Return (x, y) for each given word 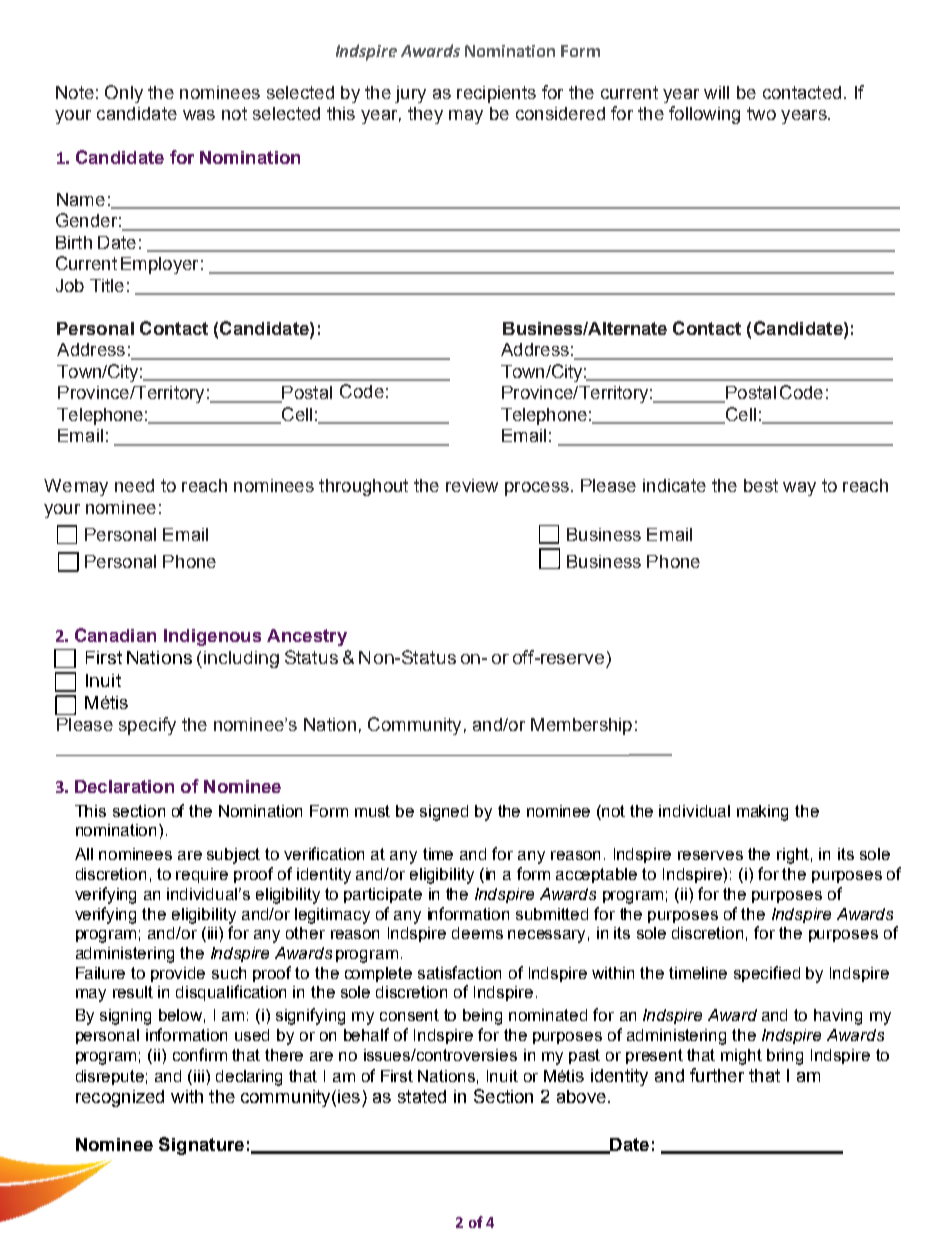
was (199, 115)
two (761, 113)
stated (422, 1096)
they (425, 115)
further (717, 1075)
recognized (120, 1098)
